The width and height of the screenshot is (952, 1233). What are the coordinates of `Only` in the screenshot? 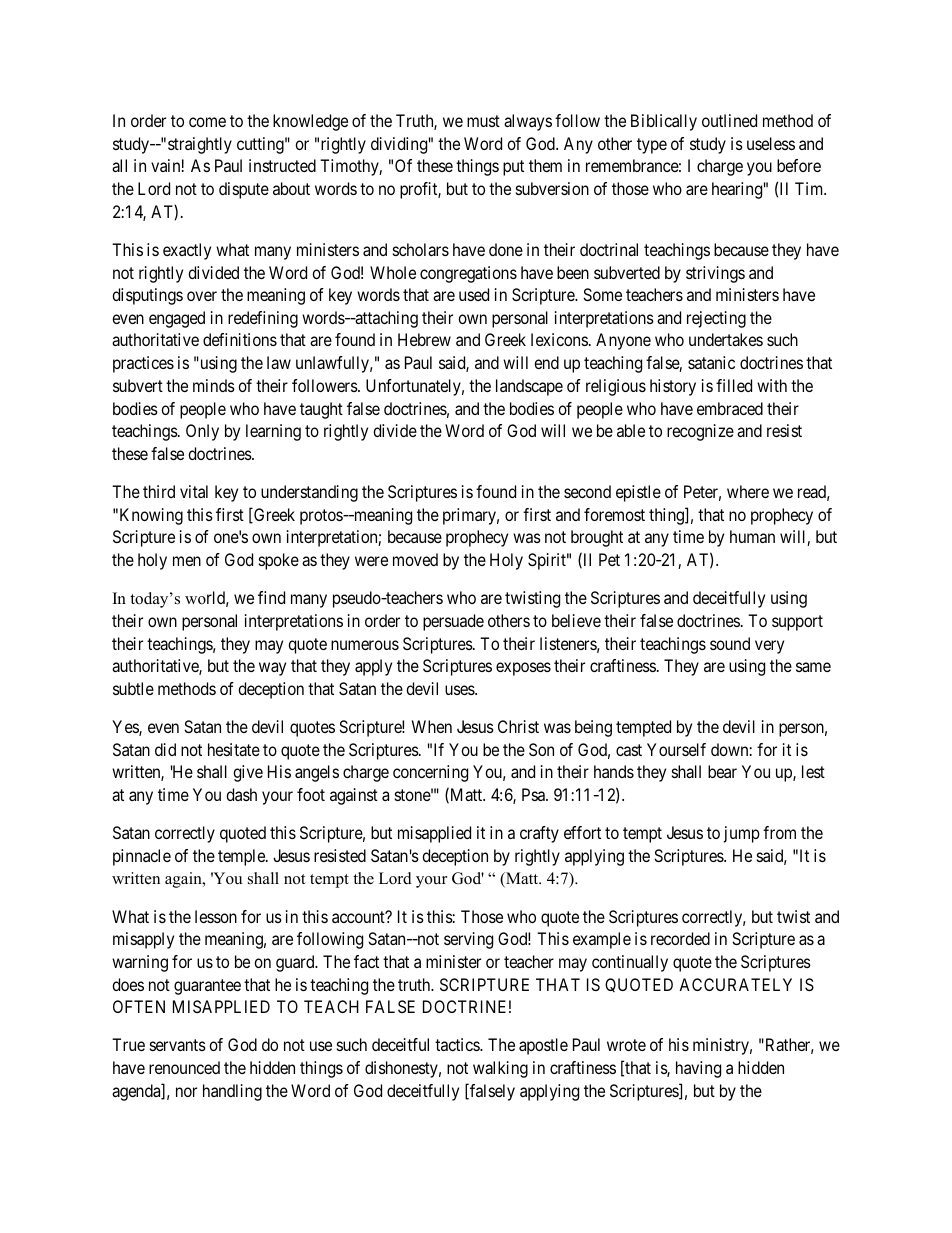 It's located at (202, 432).
